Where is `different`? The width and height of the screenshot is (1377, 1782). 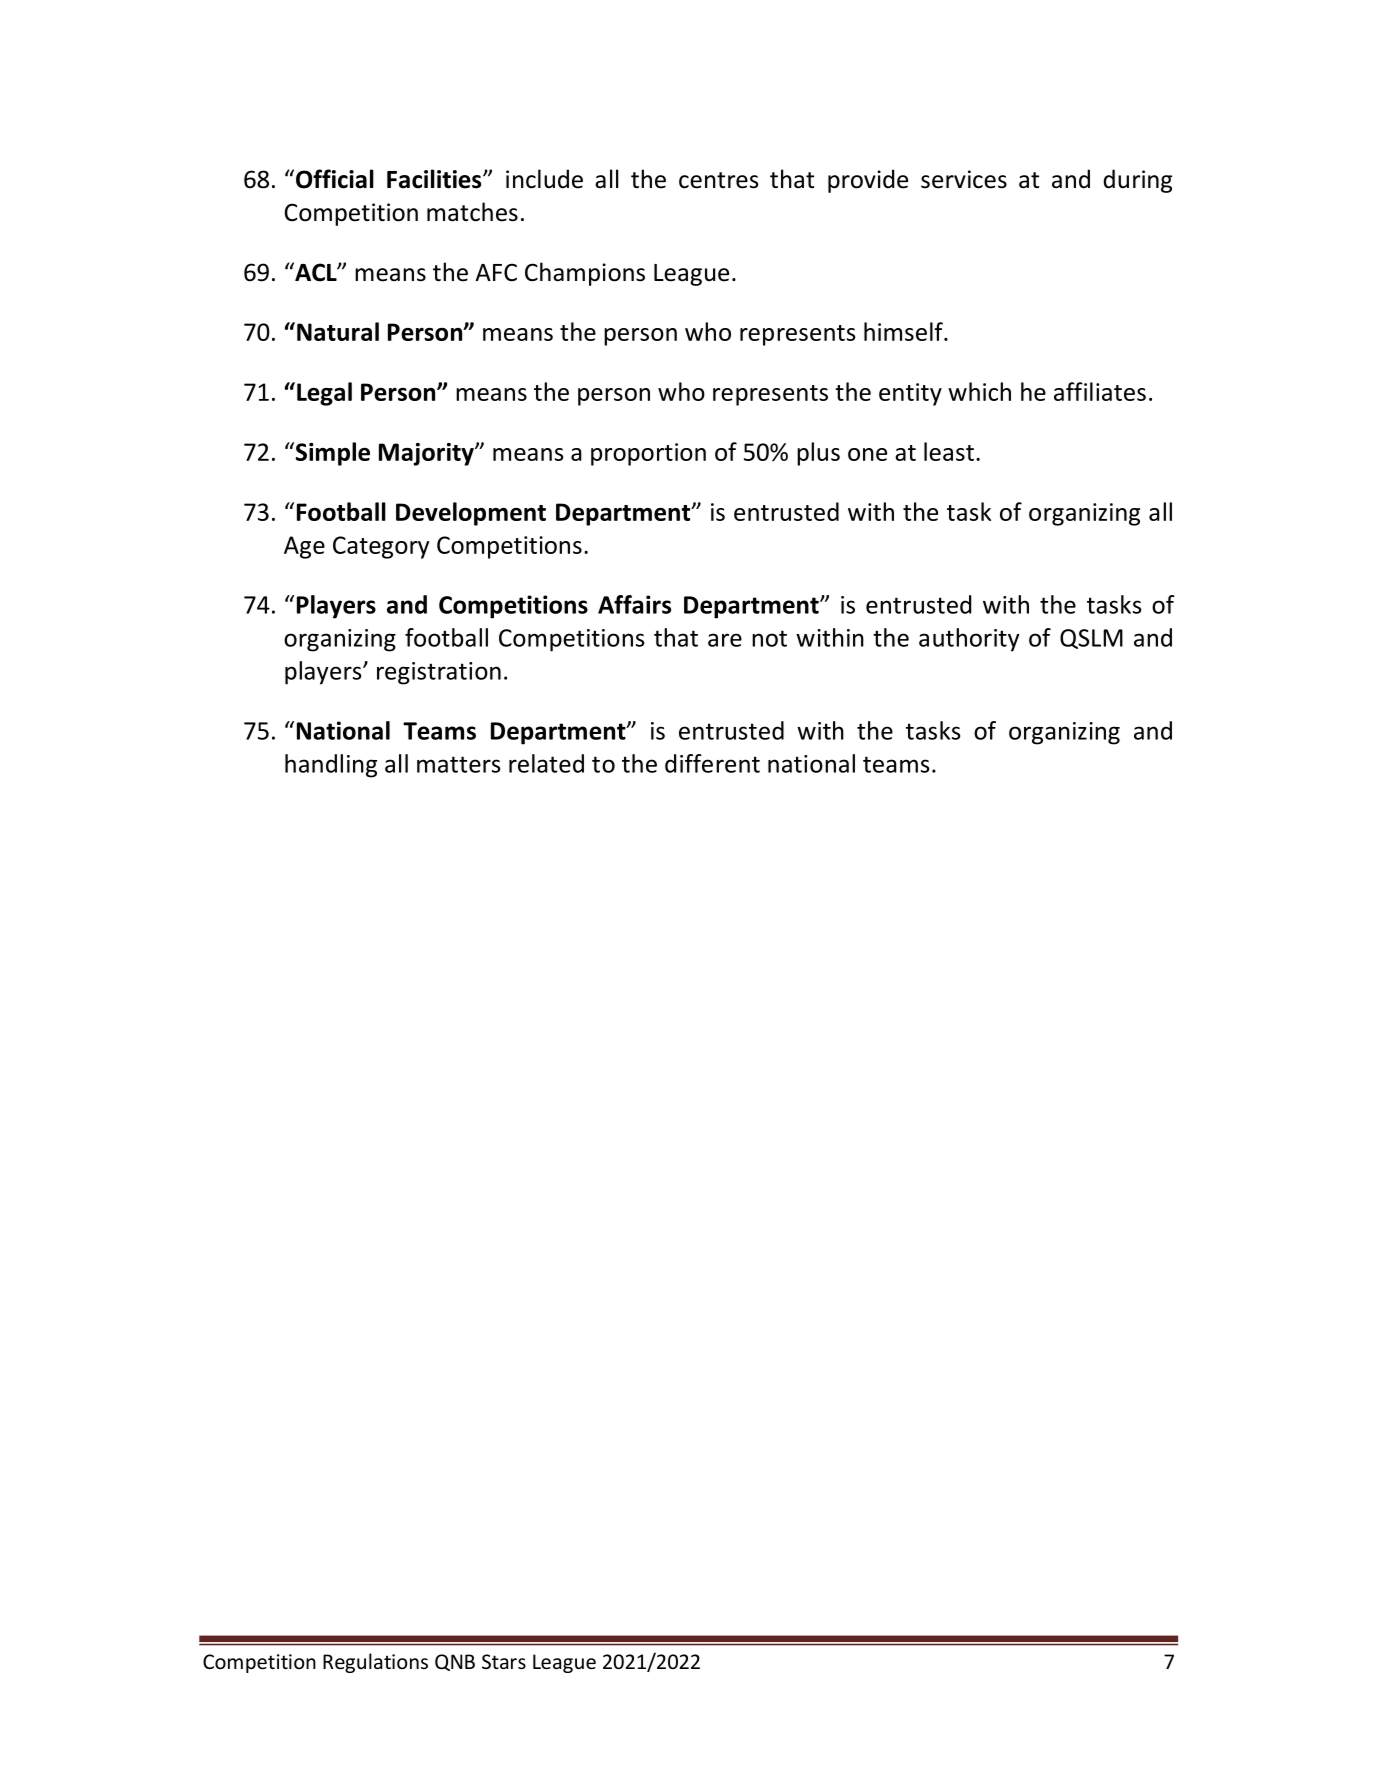 different is located at coordinates (712, 763).
